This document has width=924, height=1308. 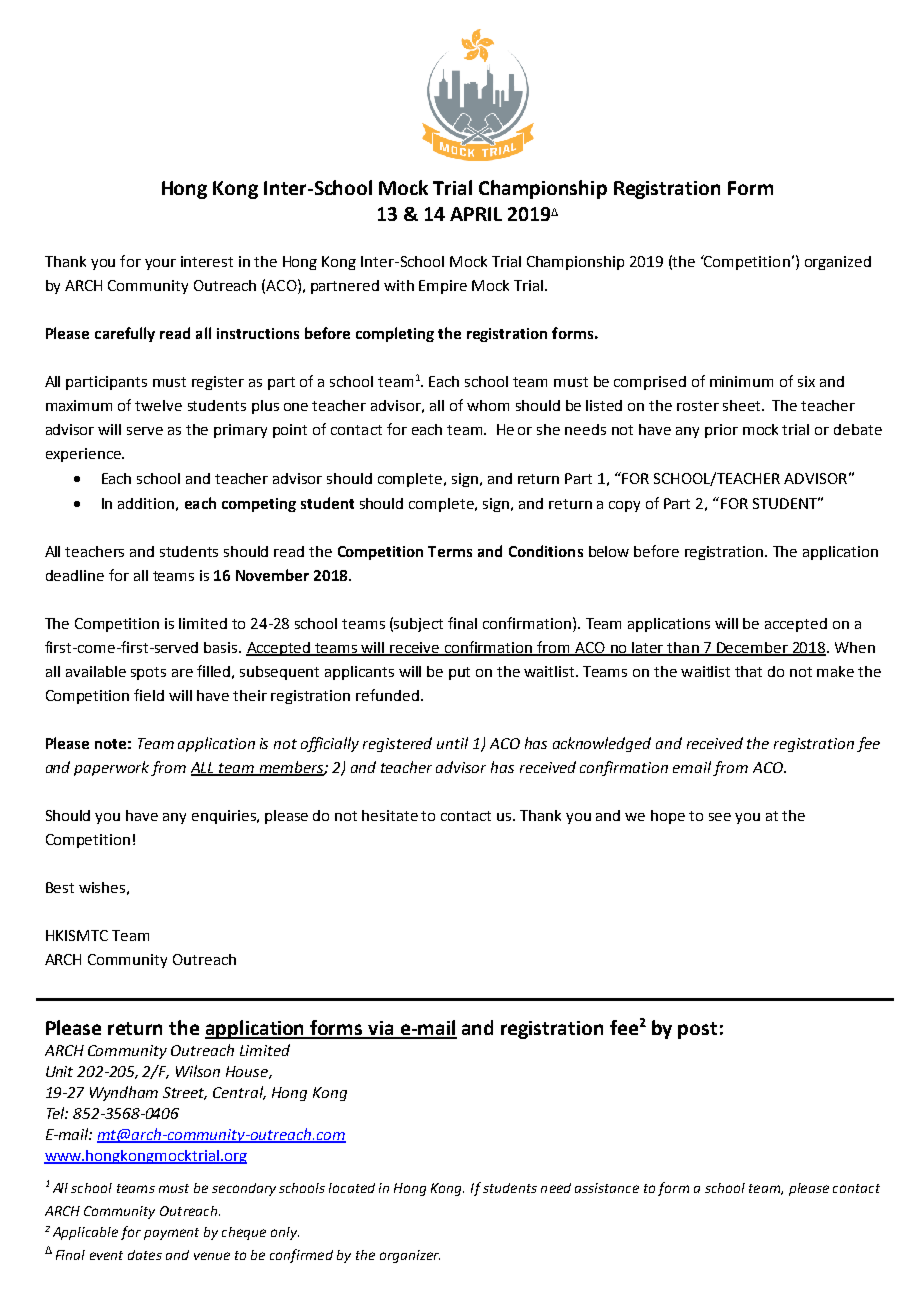 What do you see at coordinates (838, 263) in the document?
I see `organized` at bounding box center [838, 263].
